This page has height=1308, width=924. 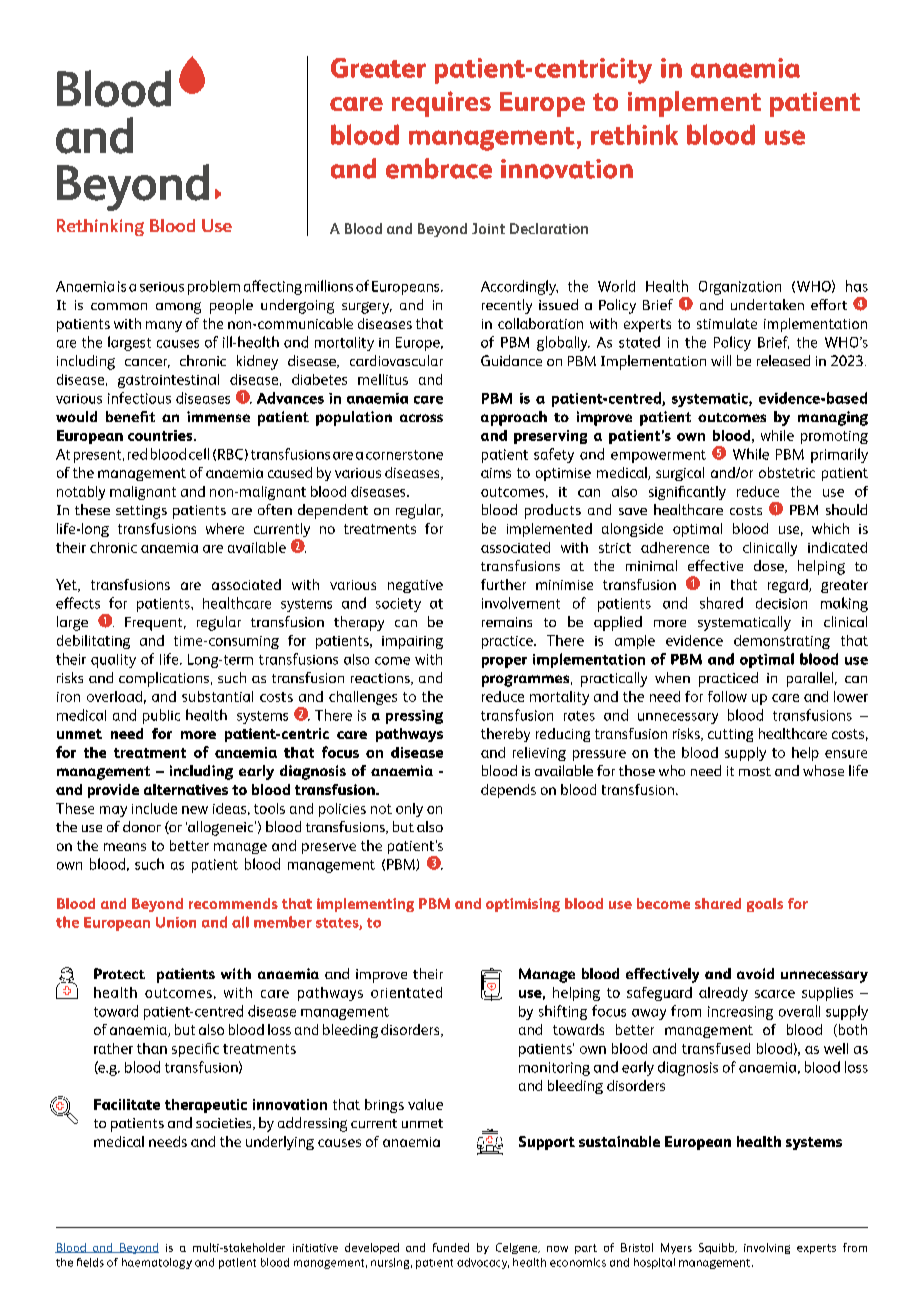 What do you see at coordinates (634, 134) in the page?
I see `rethink` at bounding box center [634, 134].
